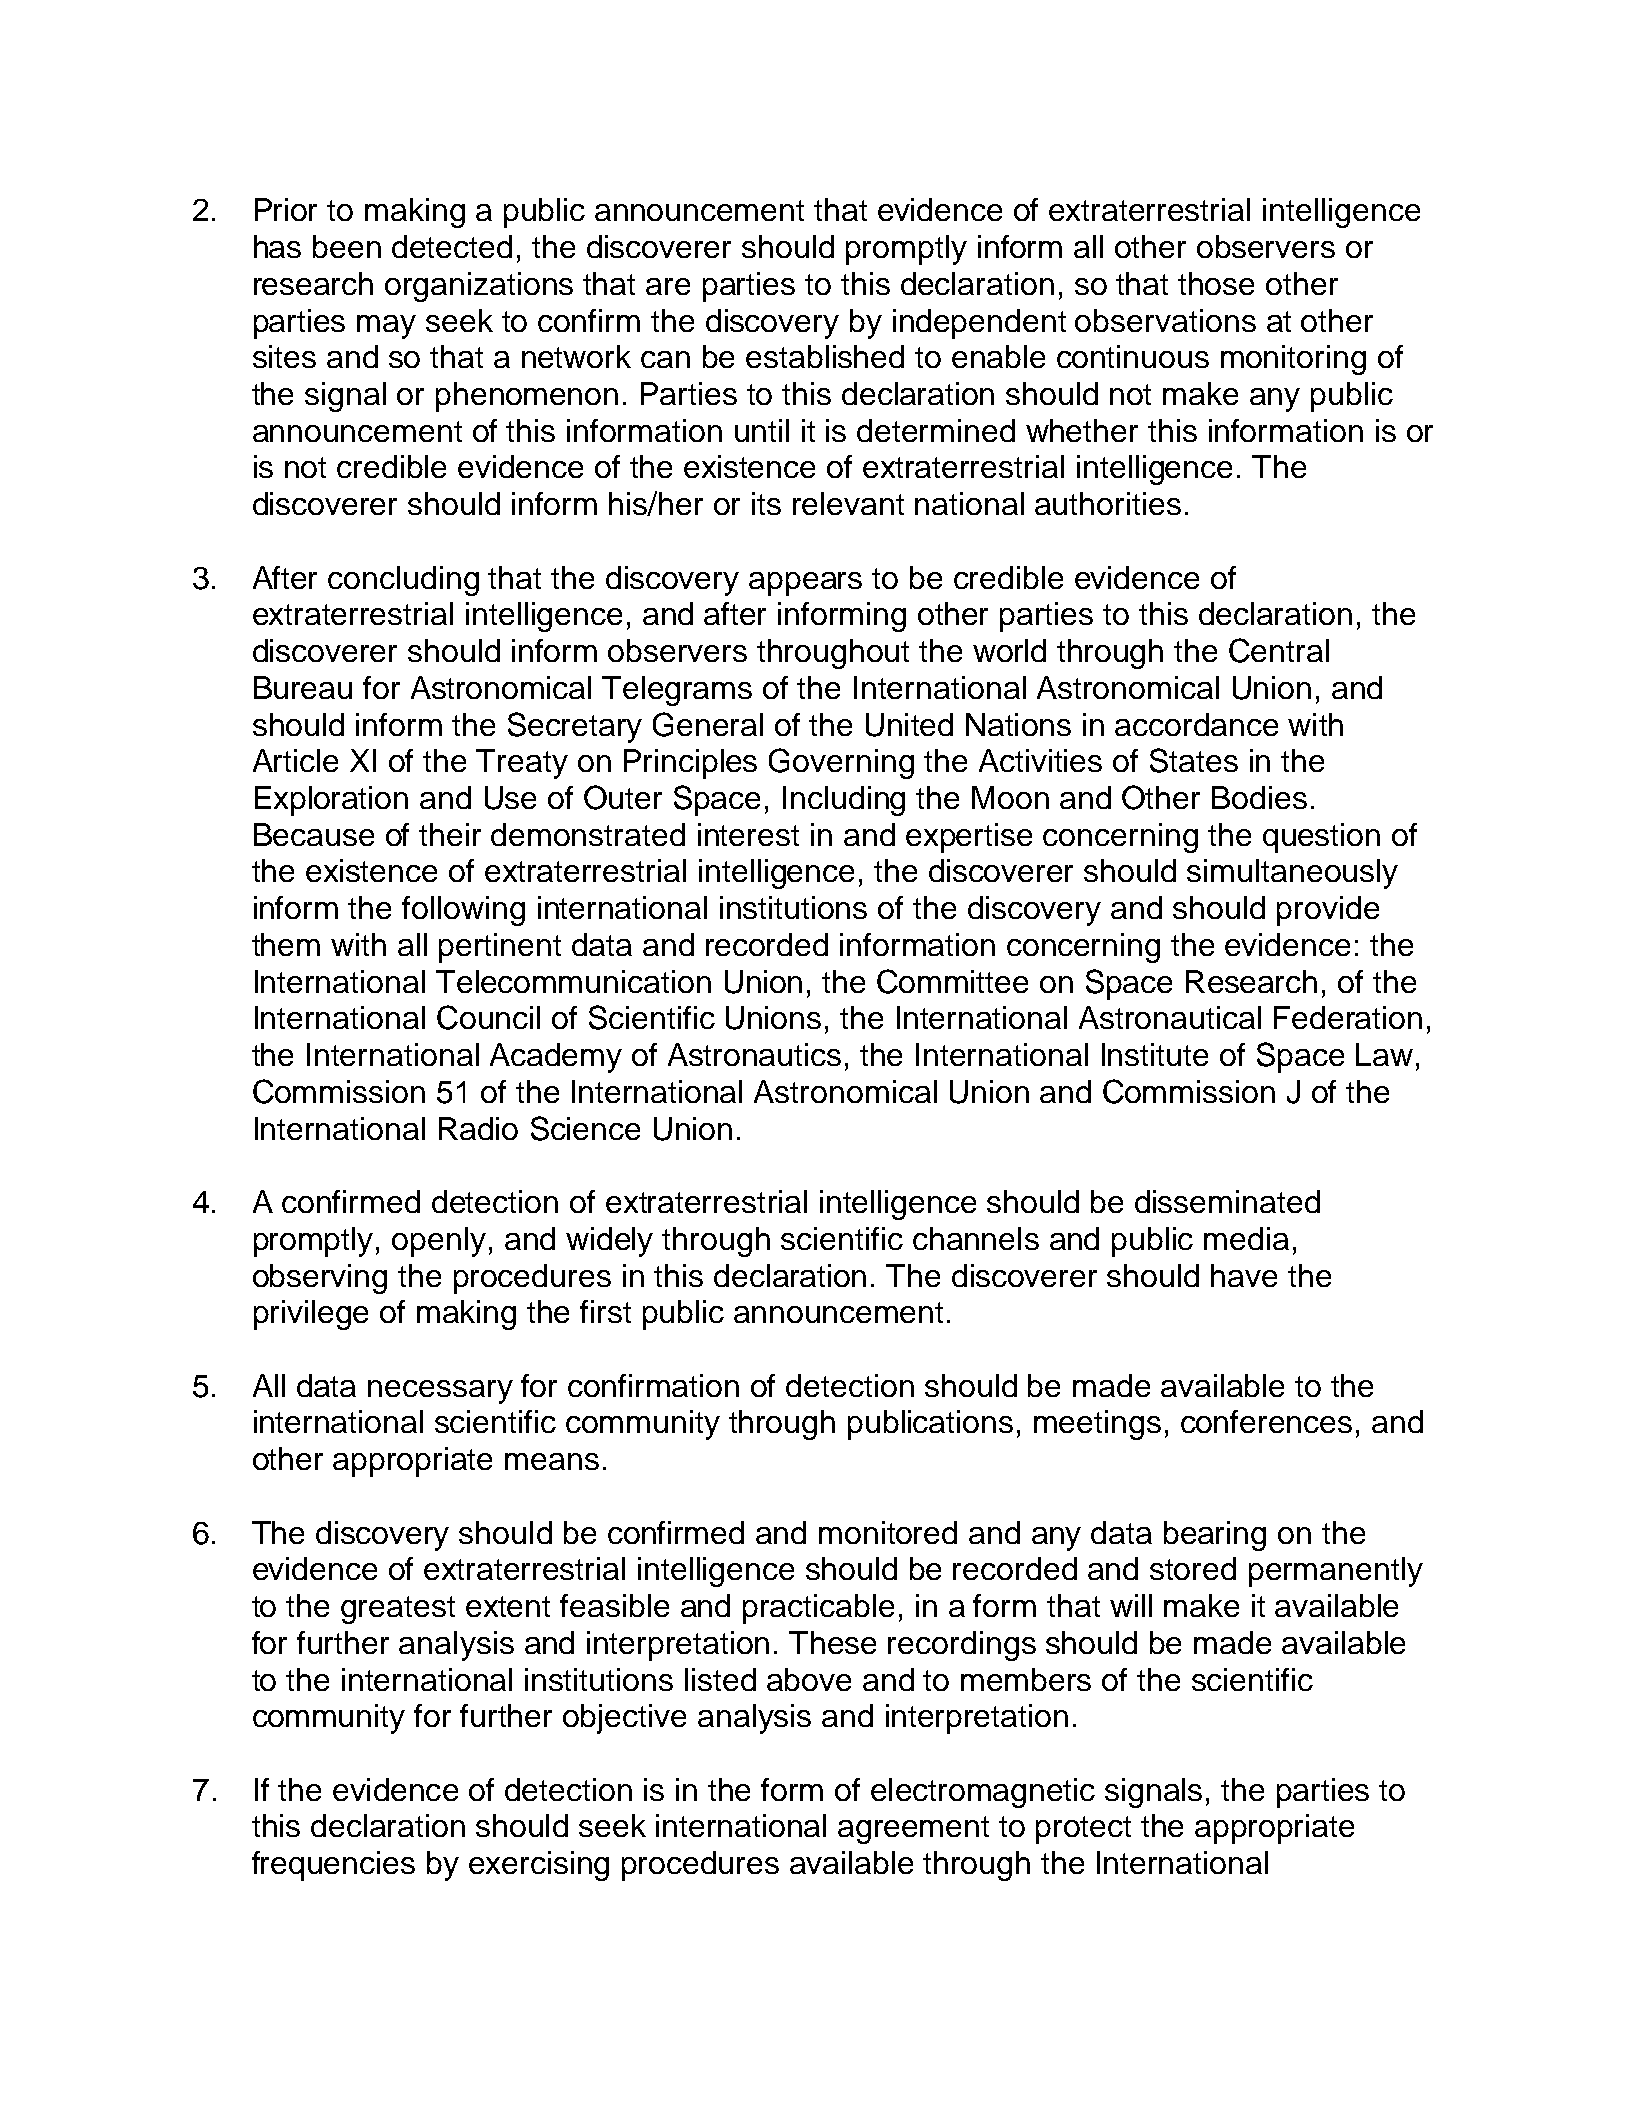  I want to click on conferences, so click(1266, 1421).
